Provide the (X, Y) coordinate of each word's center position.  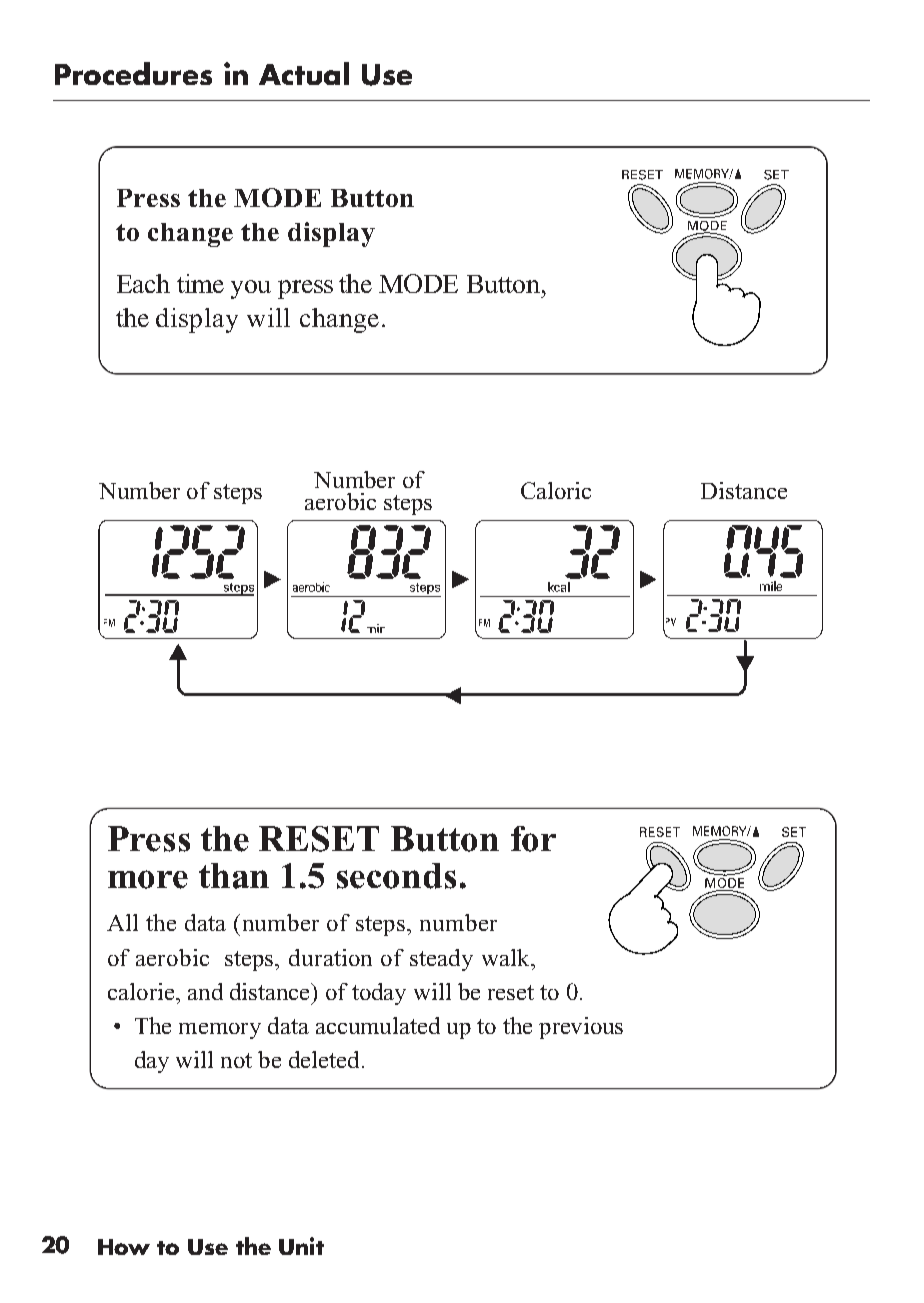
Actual (304, 73)
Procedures (133, 73)
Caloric (556, 490)
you (251, 289)
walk (507, 957)
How (124, 1247)
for (533, 839)
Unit (301, 1246)
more (148, 879)
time (200, 283)
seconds (396, 876)
